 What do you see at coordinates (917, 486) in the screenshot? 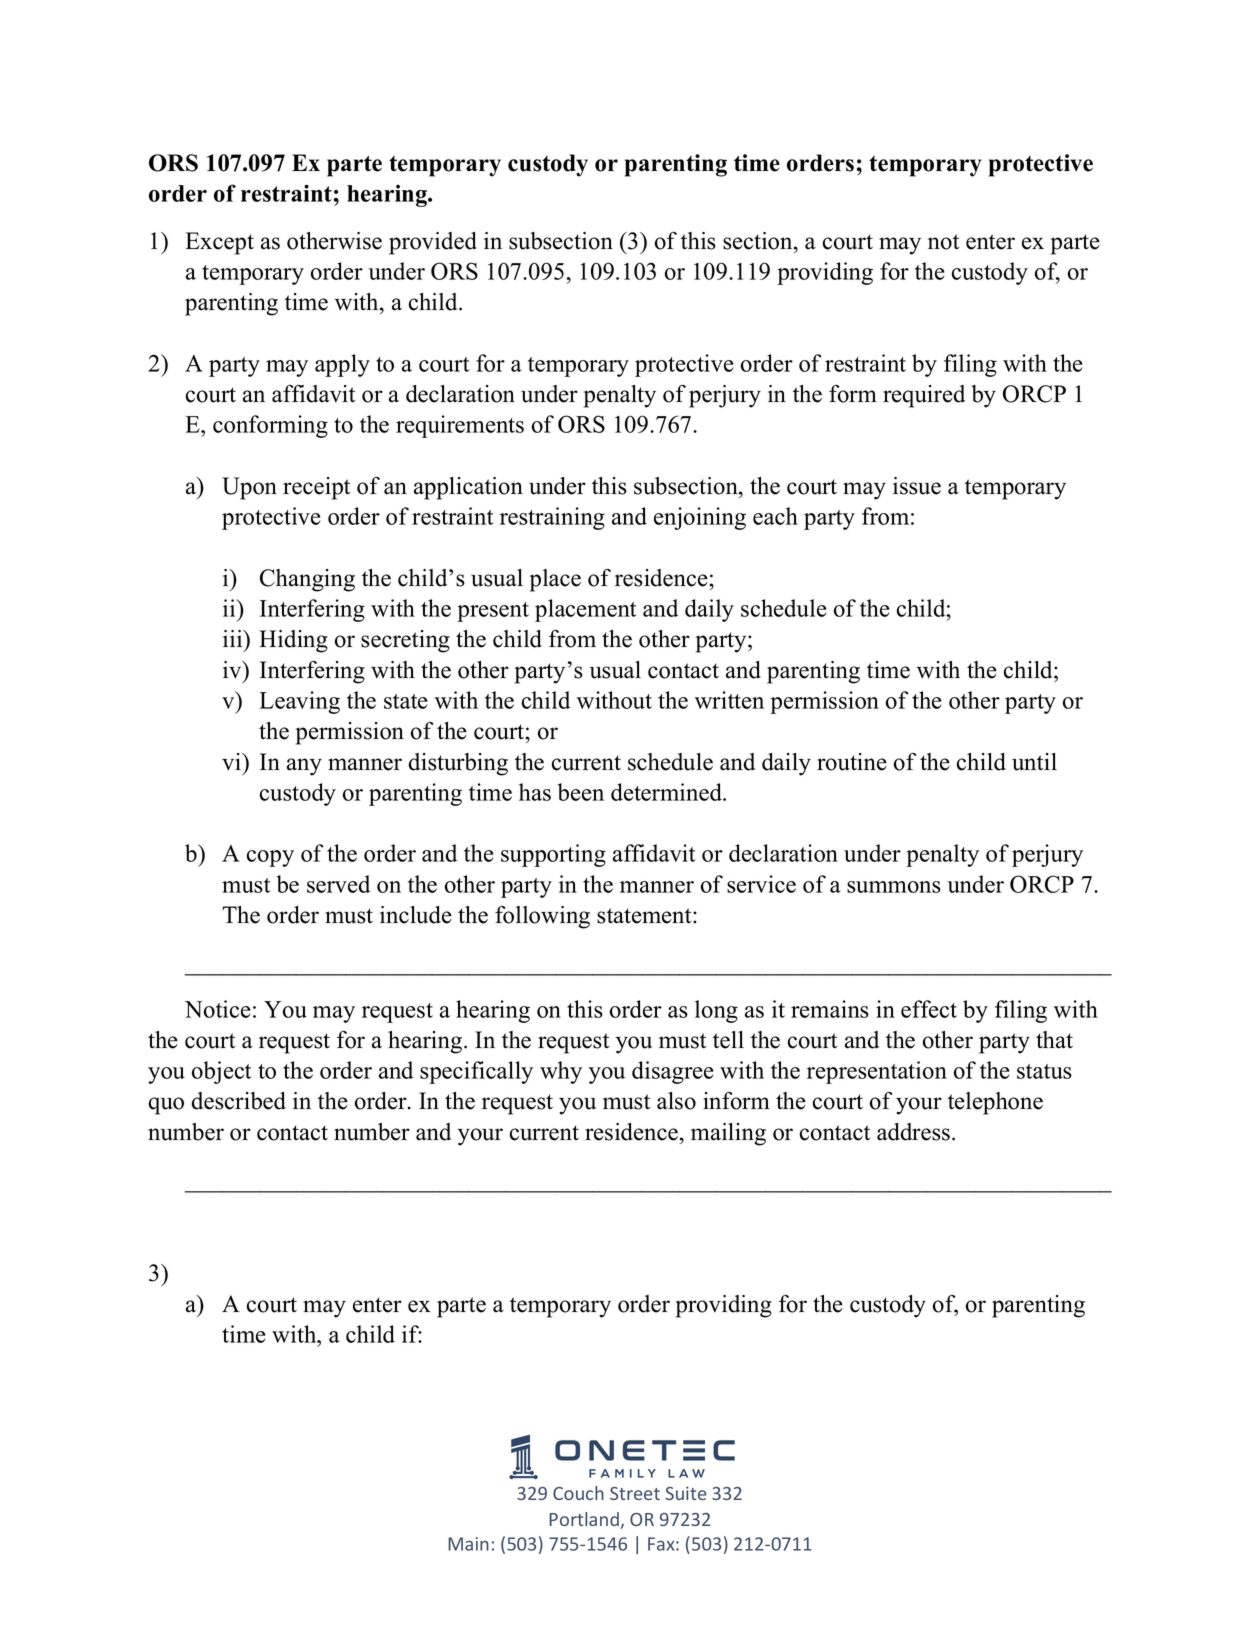
I see `issue` at bounding box center [917, 486].
